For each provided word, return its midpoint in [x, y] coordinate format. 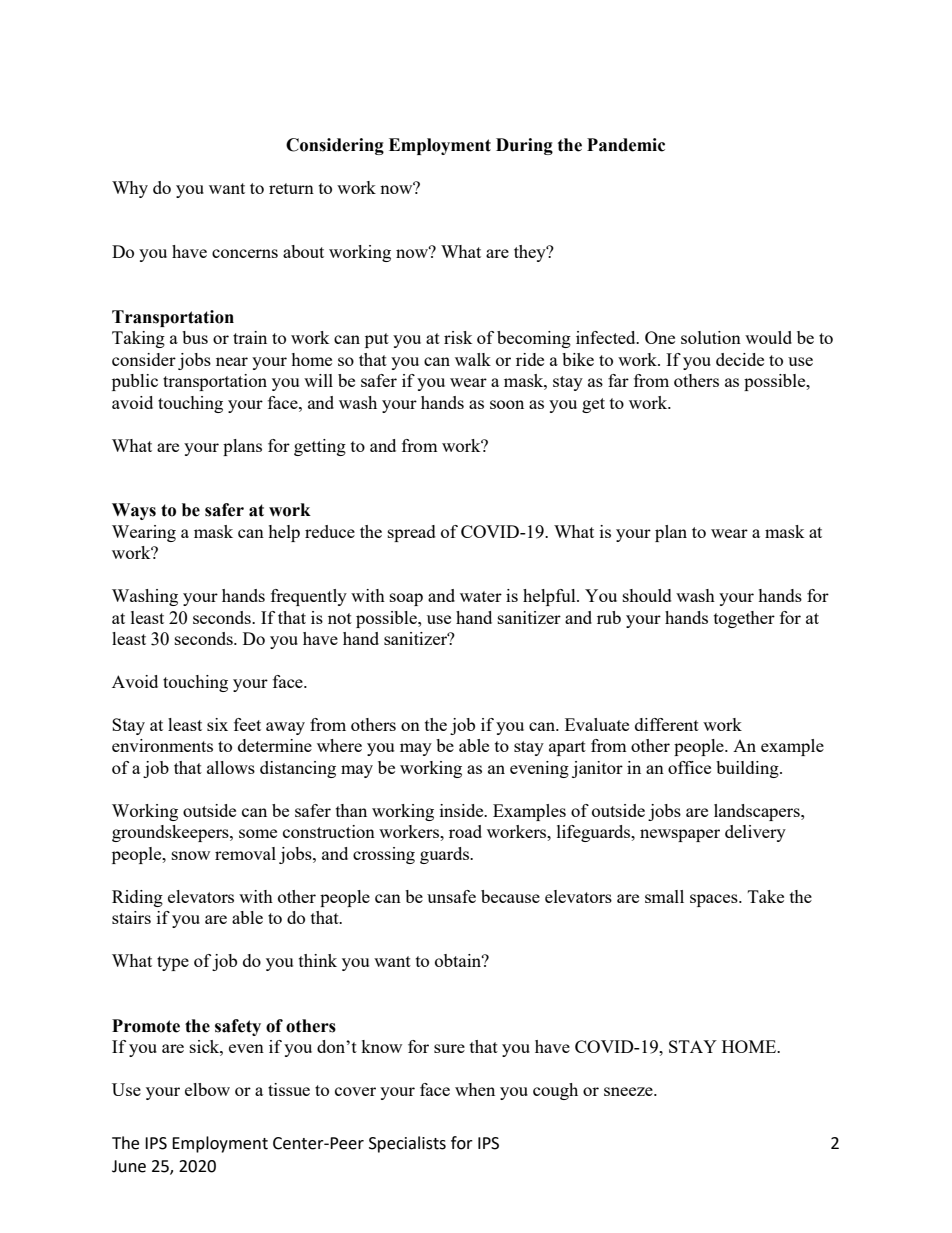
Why [130, 189]
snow [191, 855]
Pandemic [626, 145]
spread [412, 533]
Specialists [407, 1144]
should [647, 595]
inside [463, 810]
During [524, 146]
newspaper [680, 835]
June [129, 1166]
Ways [134, 511]
